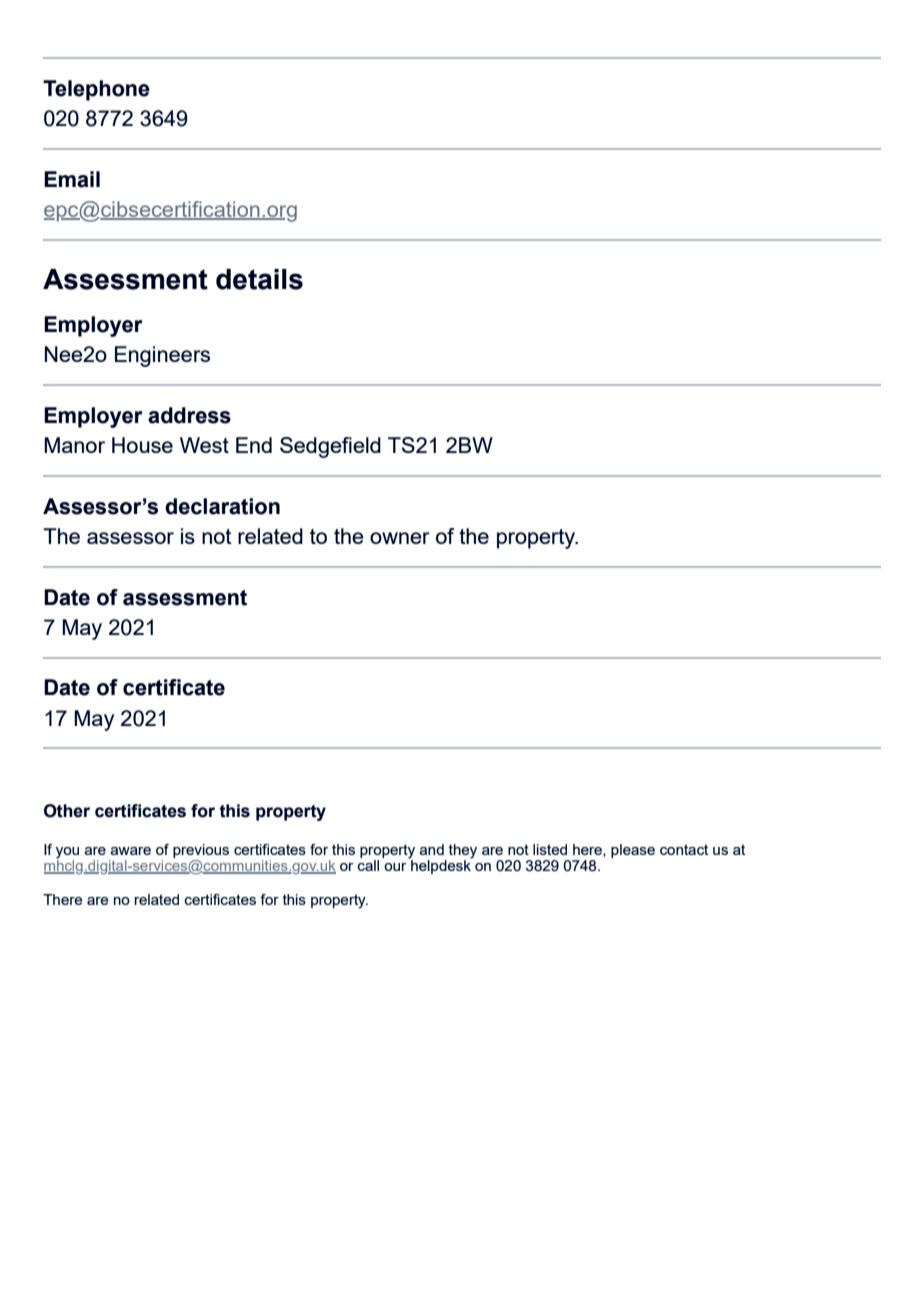 The image size is (924, 1307). Describe the element at coordinates (142, 445) in the page. I see `House` at that location.
